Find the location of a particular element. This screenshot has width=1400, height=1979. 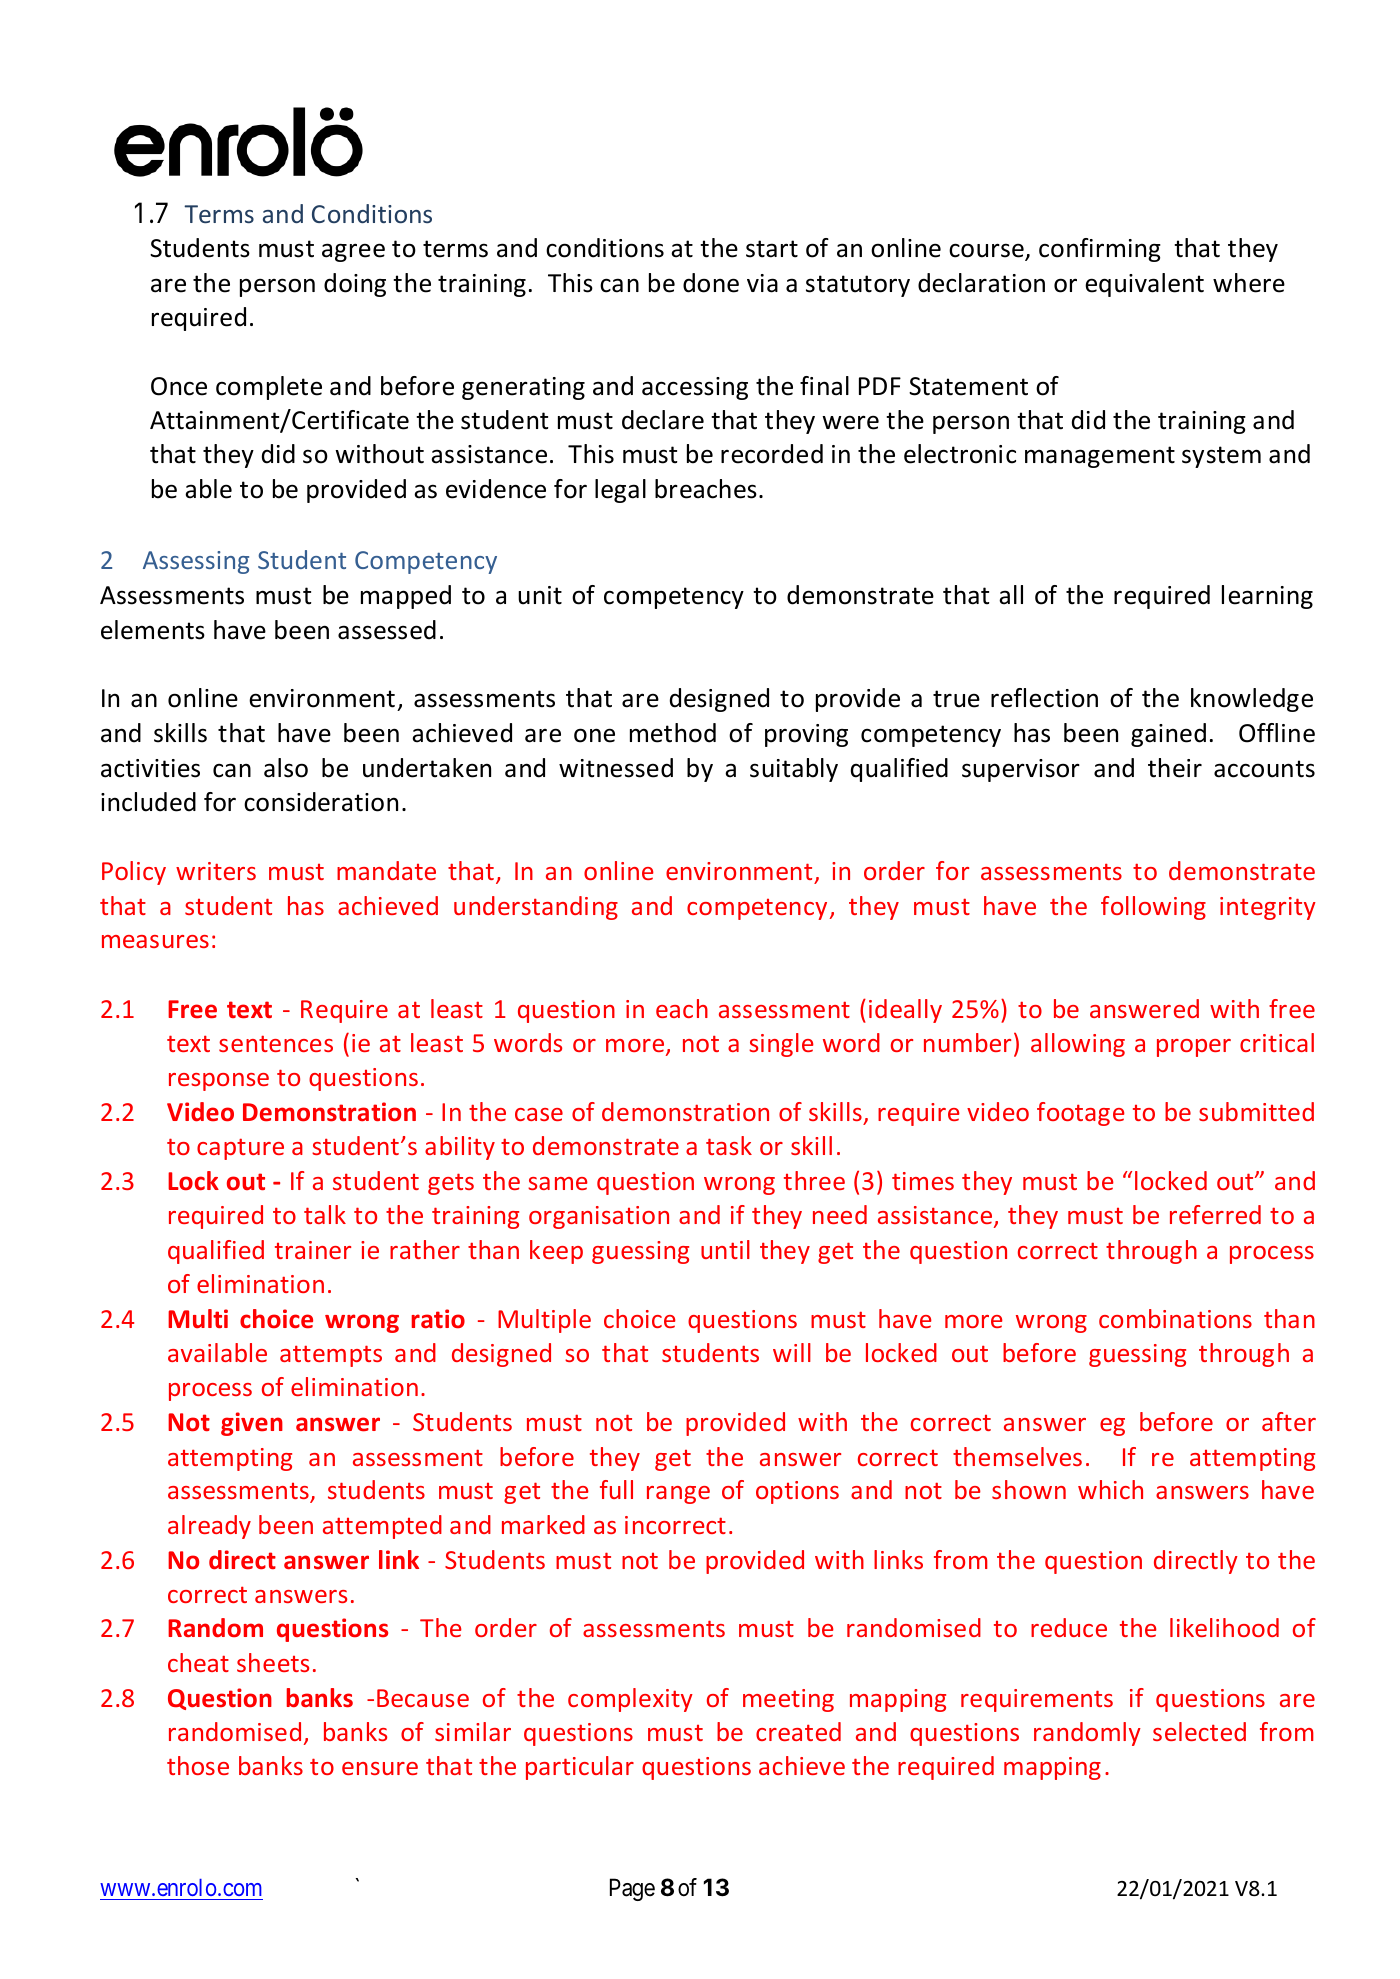

selected is located at coordinates (1199, 1731).
